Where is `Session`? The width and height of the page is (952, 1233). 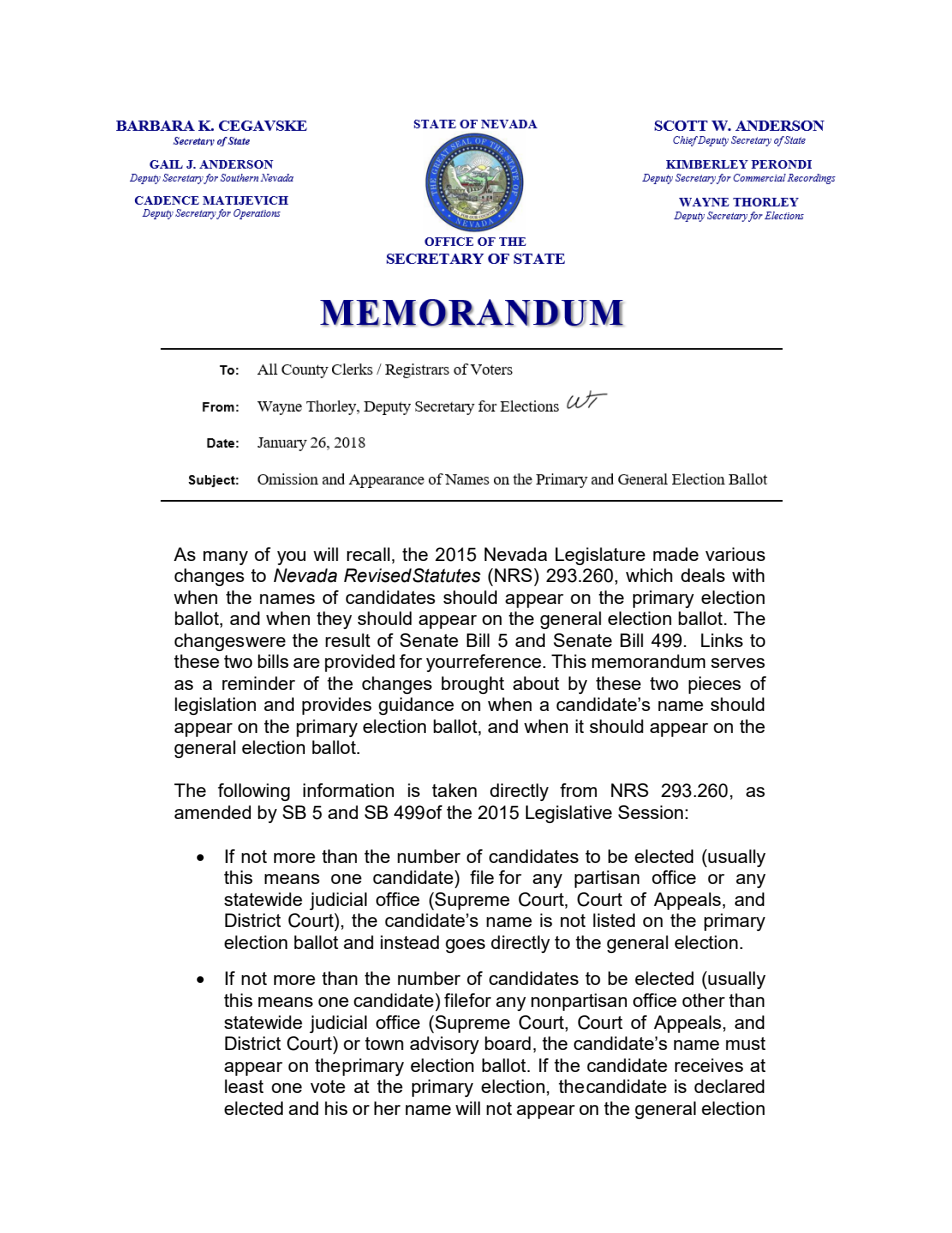
Session is located at coordinates (650, 812).
